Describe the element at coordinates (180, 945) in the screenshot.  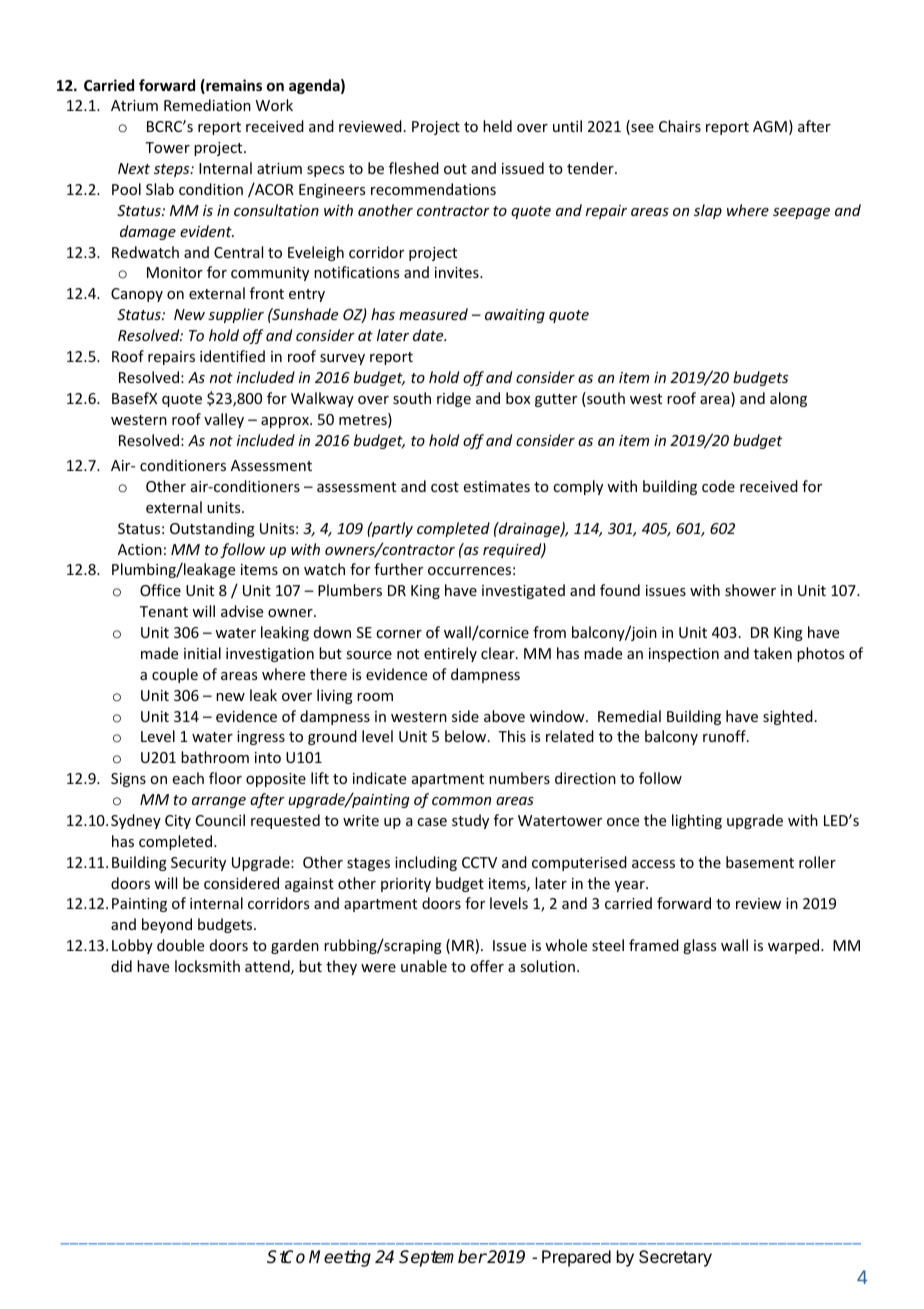
I see `double` at that location.
